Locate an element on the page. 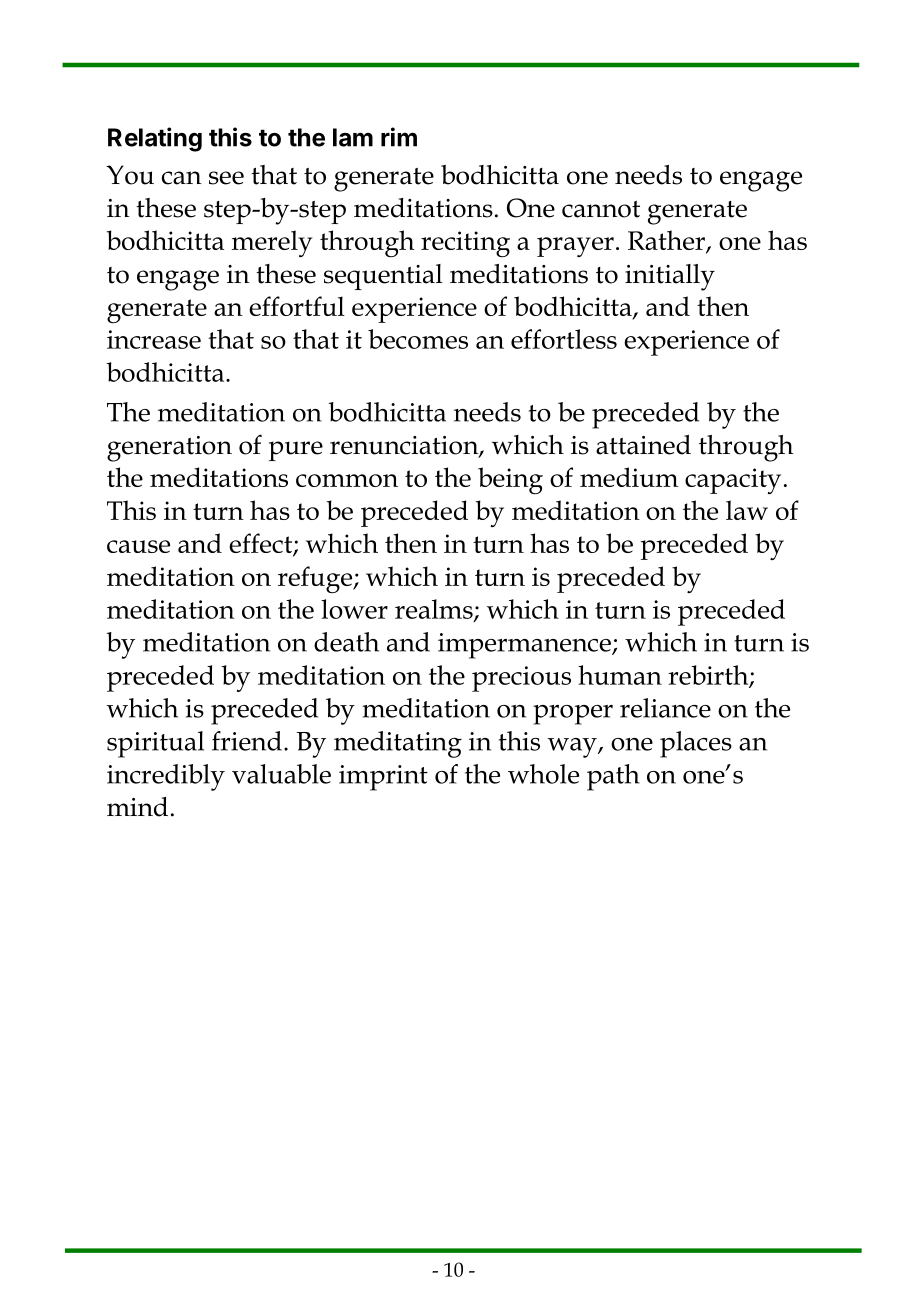 The image size is (924, 1313). initially is located at coordinates (670, 277).
